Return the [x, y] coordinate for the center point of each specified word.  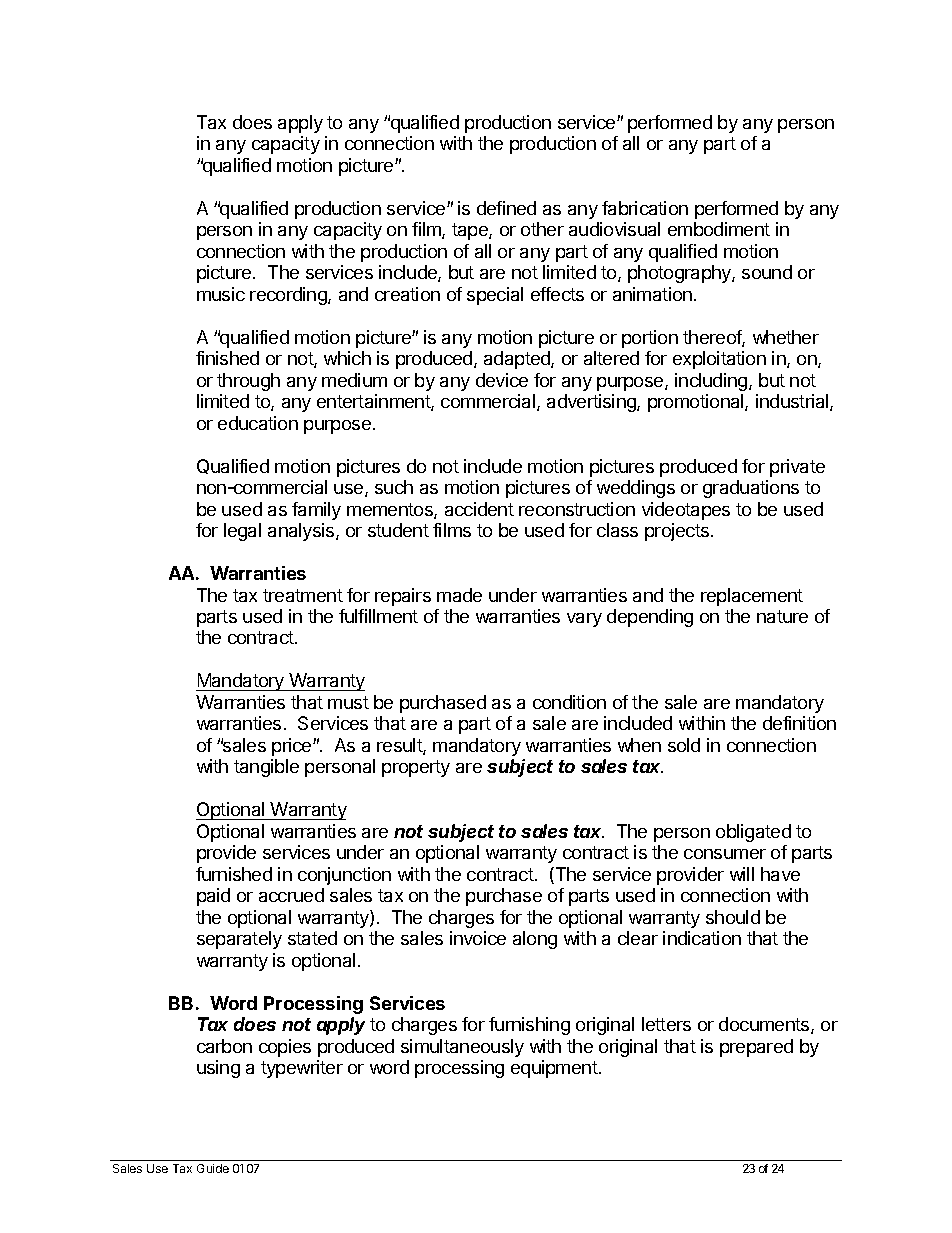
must [348, 702]
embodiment [719, 229]
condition [569, 702]
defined [506, 208]
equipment [555, 1069]
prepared [756, 1048]
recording [289, 296]
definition [799, 723]
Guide [213, 1168]
